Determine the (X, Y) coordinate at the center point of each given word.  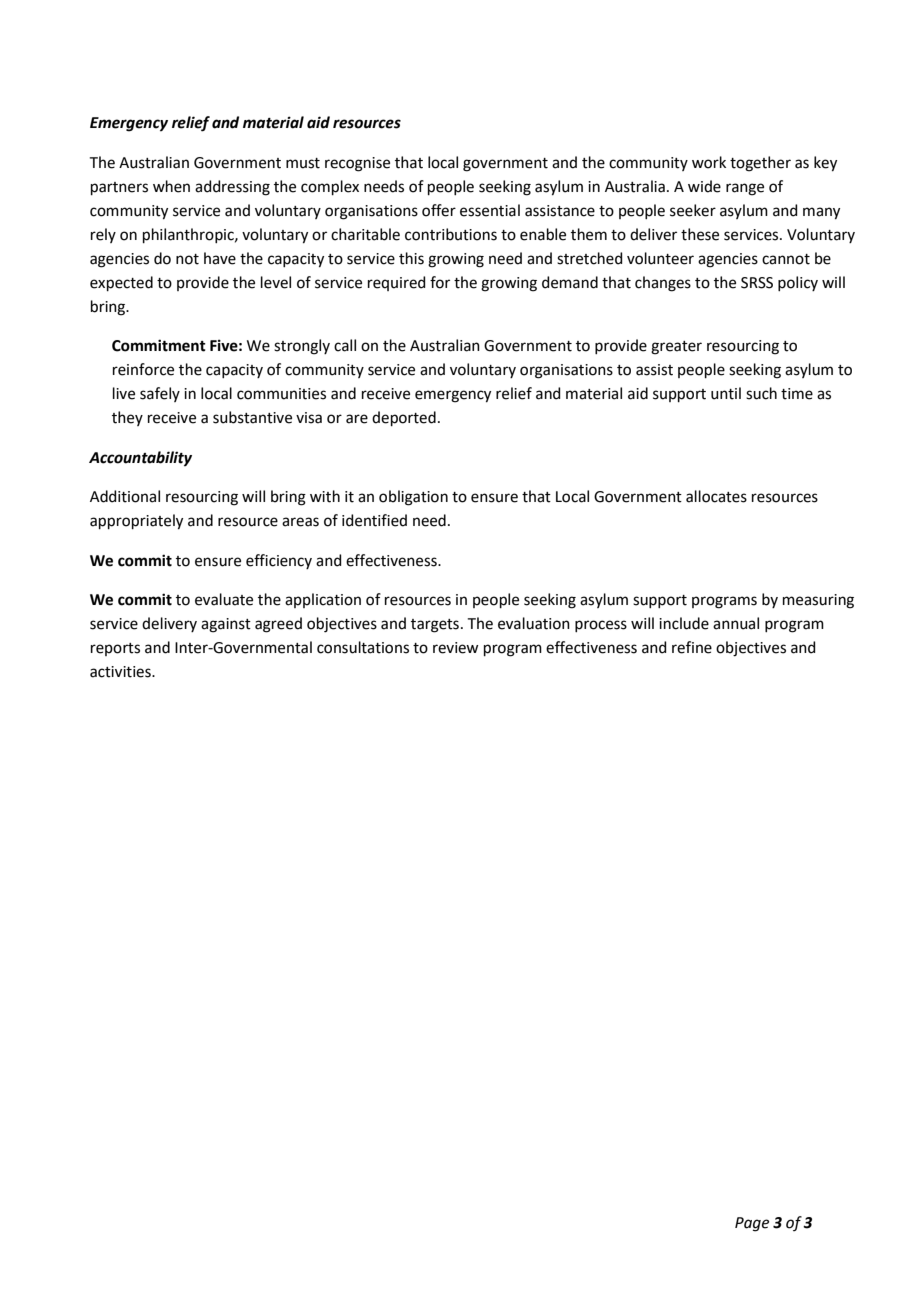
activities (121, 672)
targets (435, 626)
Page (752, 1224)
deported (404, 418)
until (726, 393)
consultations (363, 647)
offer (439, 210)
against (226, 625)
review (455, 648)
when (171, 186)
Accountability (140, 459)
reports (115, 649)
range (745, 189)
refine (692, 647)
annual (736, 623)
